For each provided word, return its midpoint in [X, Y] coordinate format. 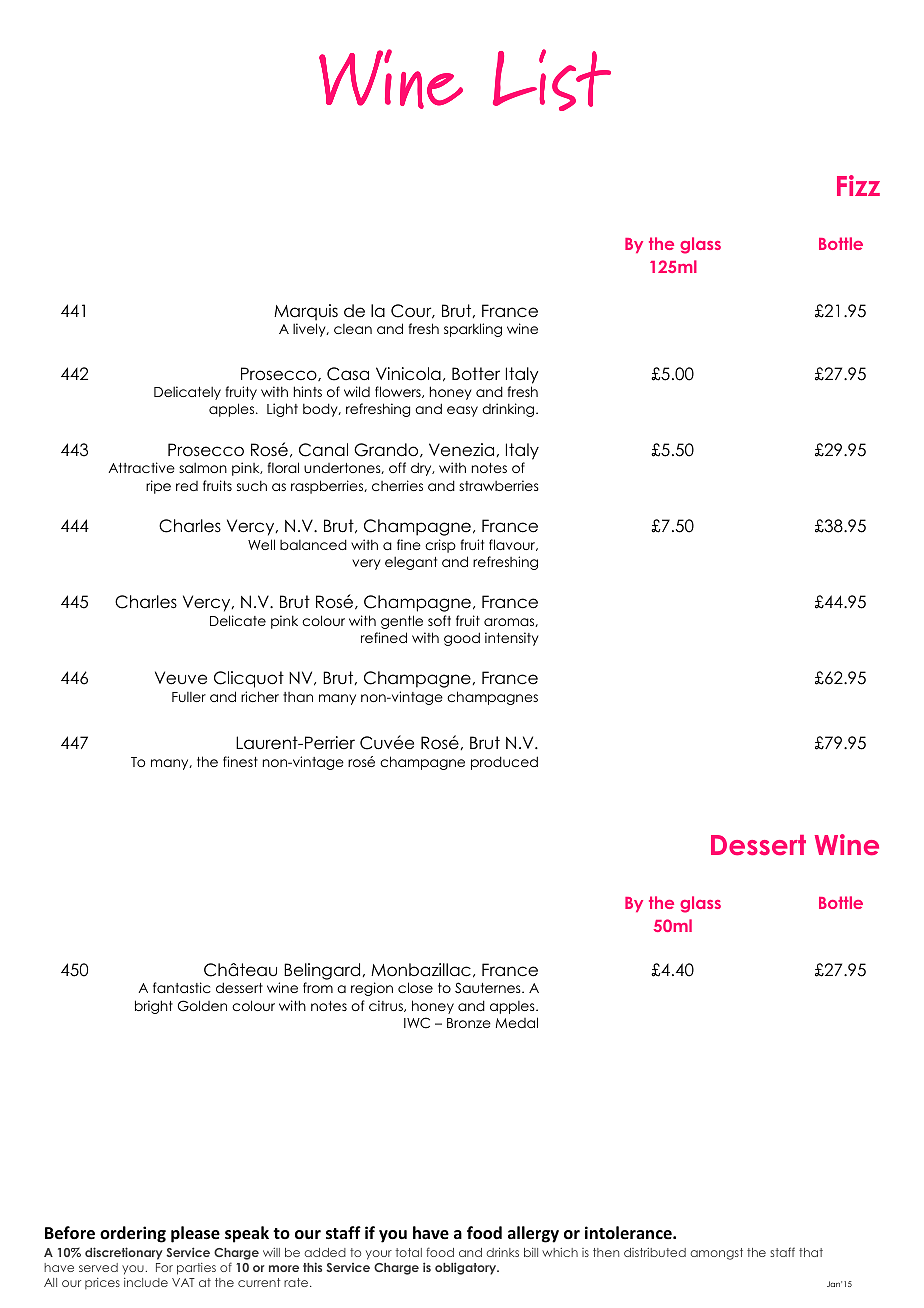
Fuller [189, 697]
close [415, 987]
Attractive [142, 467]
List [552, 80]
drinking [509, 410]
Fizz [858, 185]
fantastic [182, 987]
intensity [512, 639]
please [195, 1234]
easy [462, 411]
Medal [517, 1022]
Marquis [306, 312]
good [462, 639]
